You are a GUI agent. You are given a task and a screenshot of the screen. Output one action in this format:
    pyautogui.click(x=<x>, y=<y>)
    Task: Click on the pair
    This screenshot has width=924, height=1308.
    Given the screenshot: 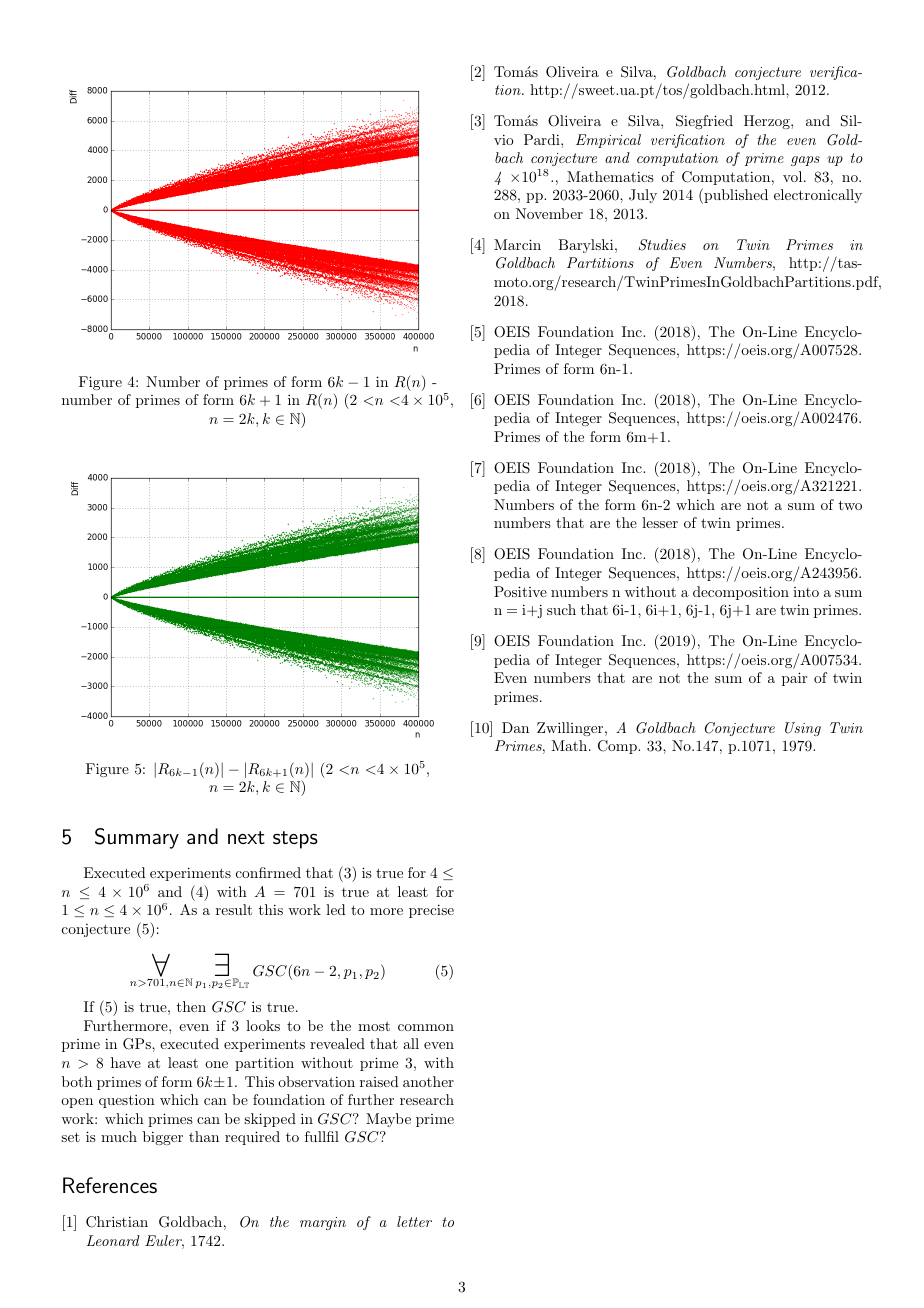 What is the action you would take?
    pyautogui.click(x=794, y=679)
